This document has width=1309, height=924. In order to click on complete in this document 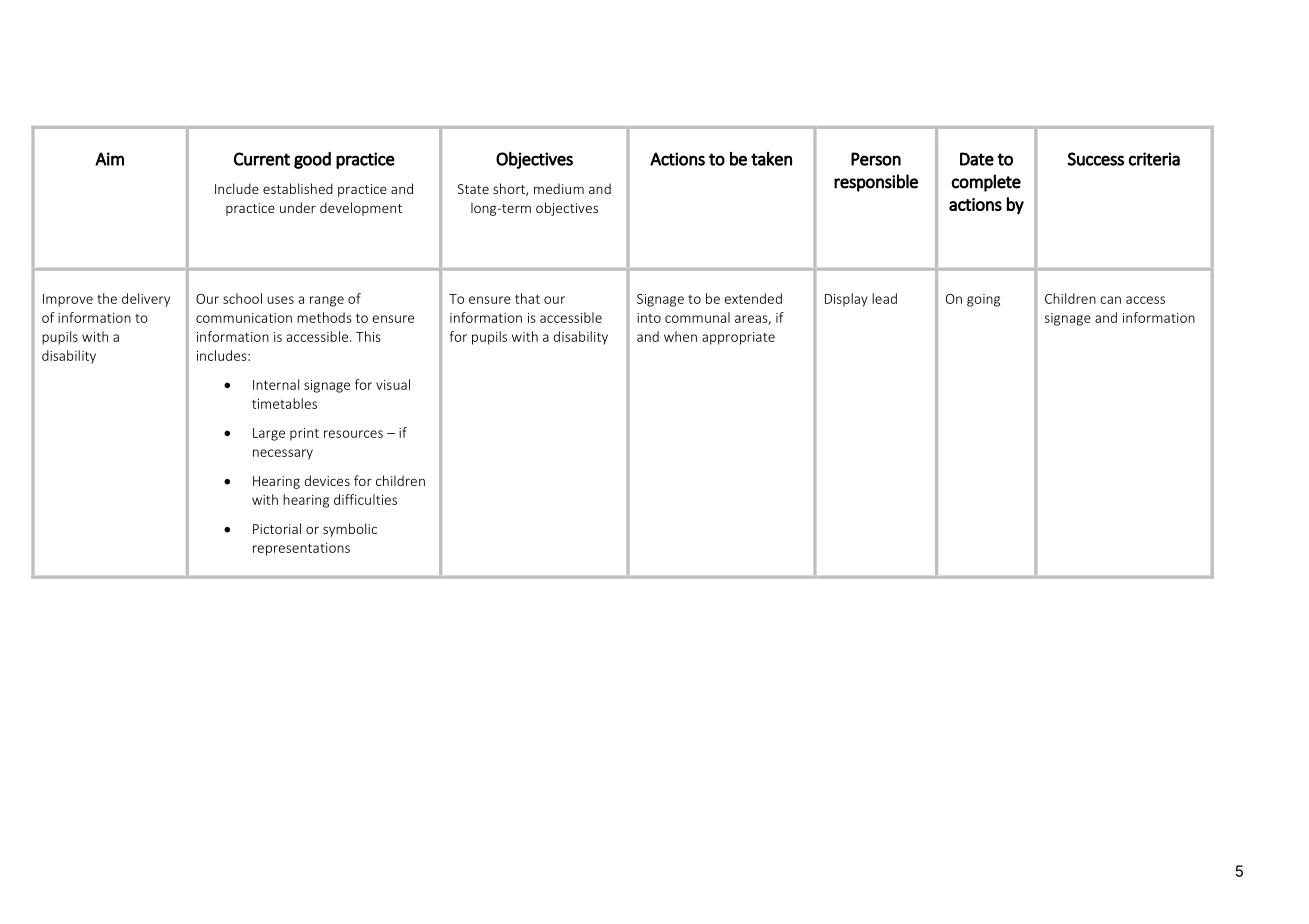, I will do `click(986, 183)`.
